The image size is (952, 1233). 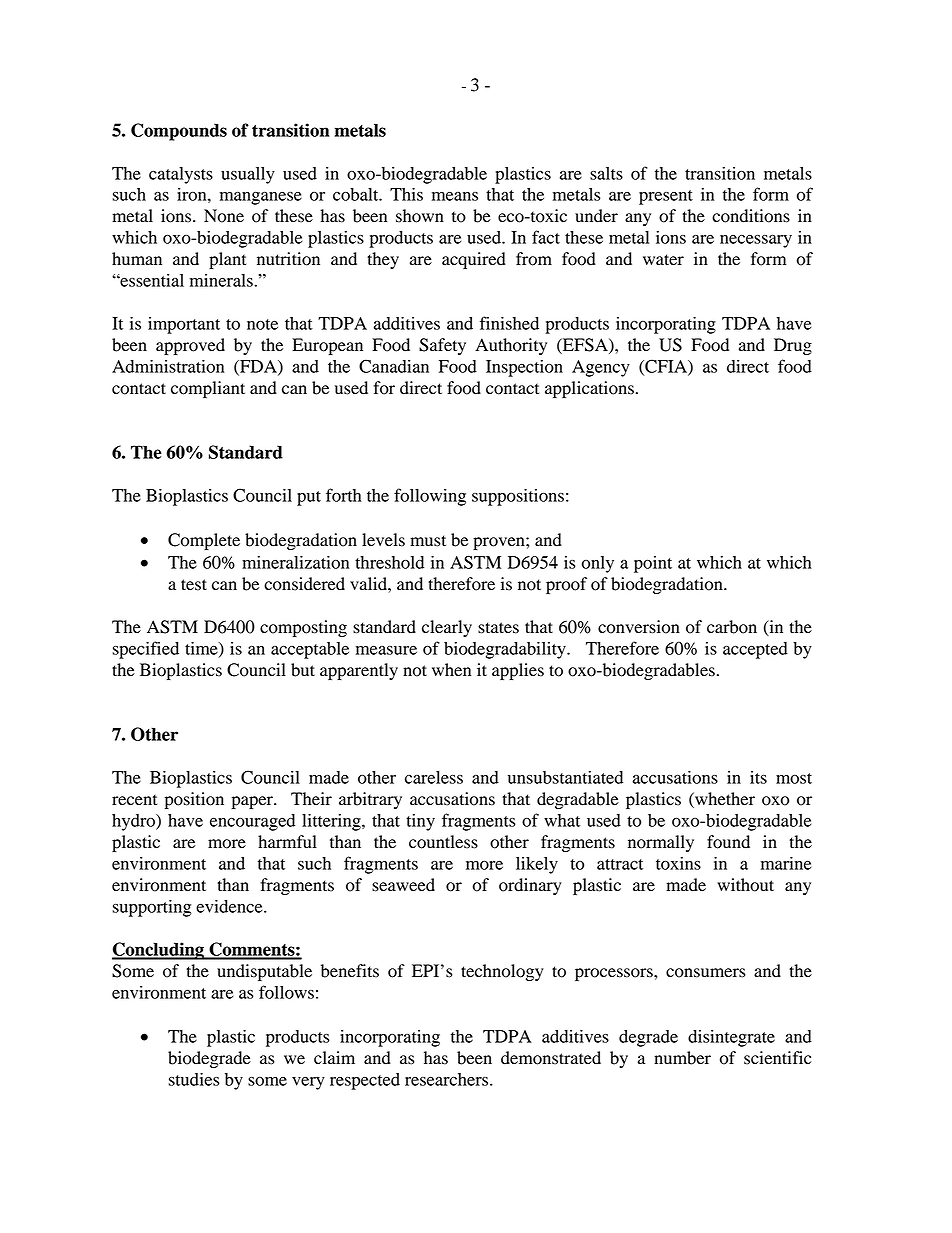 What do you see at coordinates (447, 628) in the page?
I see `clearly` at bounding box center [447, 628].
